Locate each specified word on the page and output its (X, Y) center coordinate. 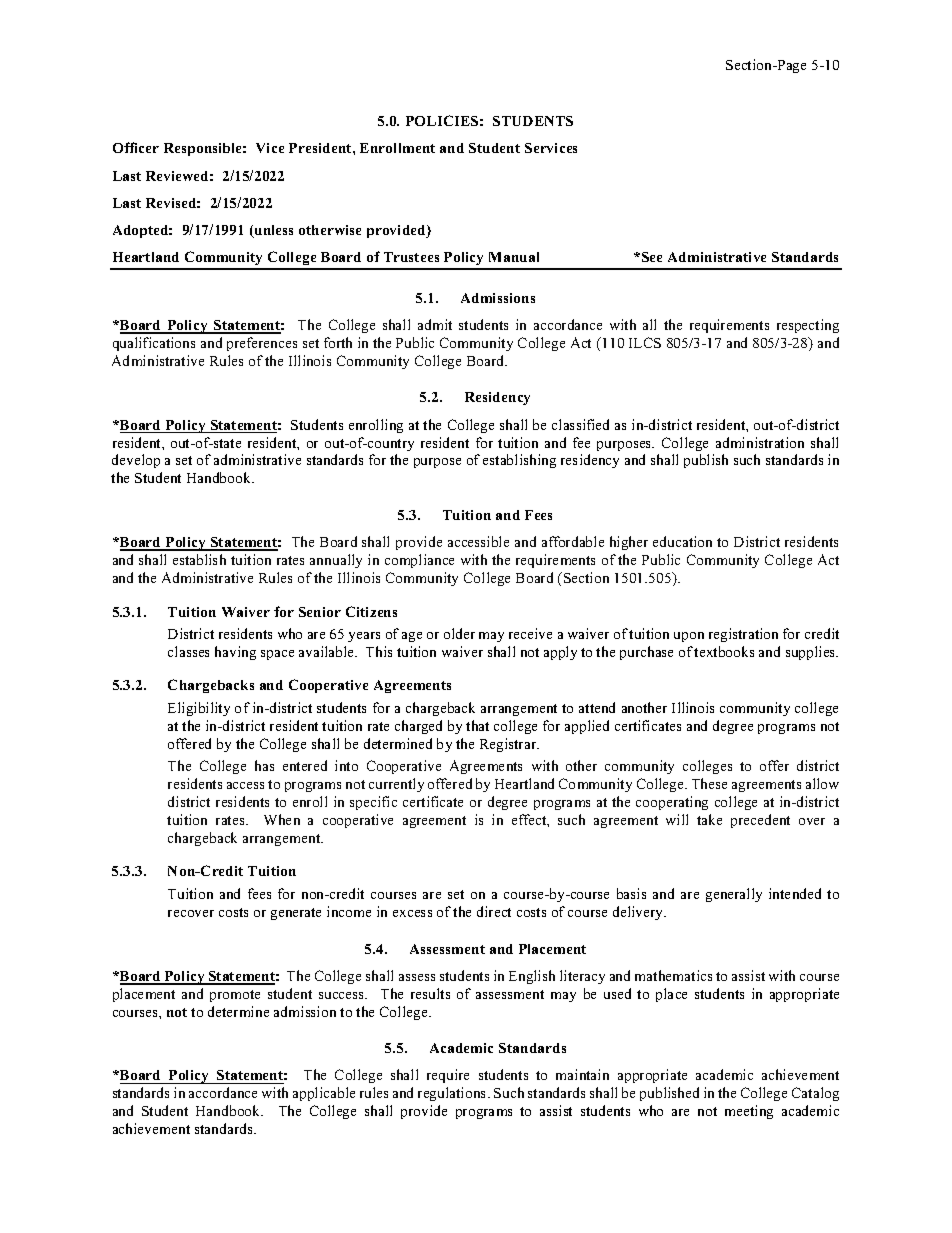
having (235, 653)
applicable (324, 1094)
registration (743, 635)
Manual (514, 257)
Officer (136, 147)
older (459, 633)
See (652, 257)
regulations (453, 1094)
